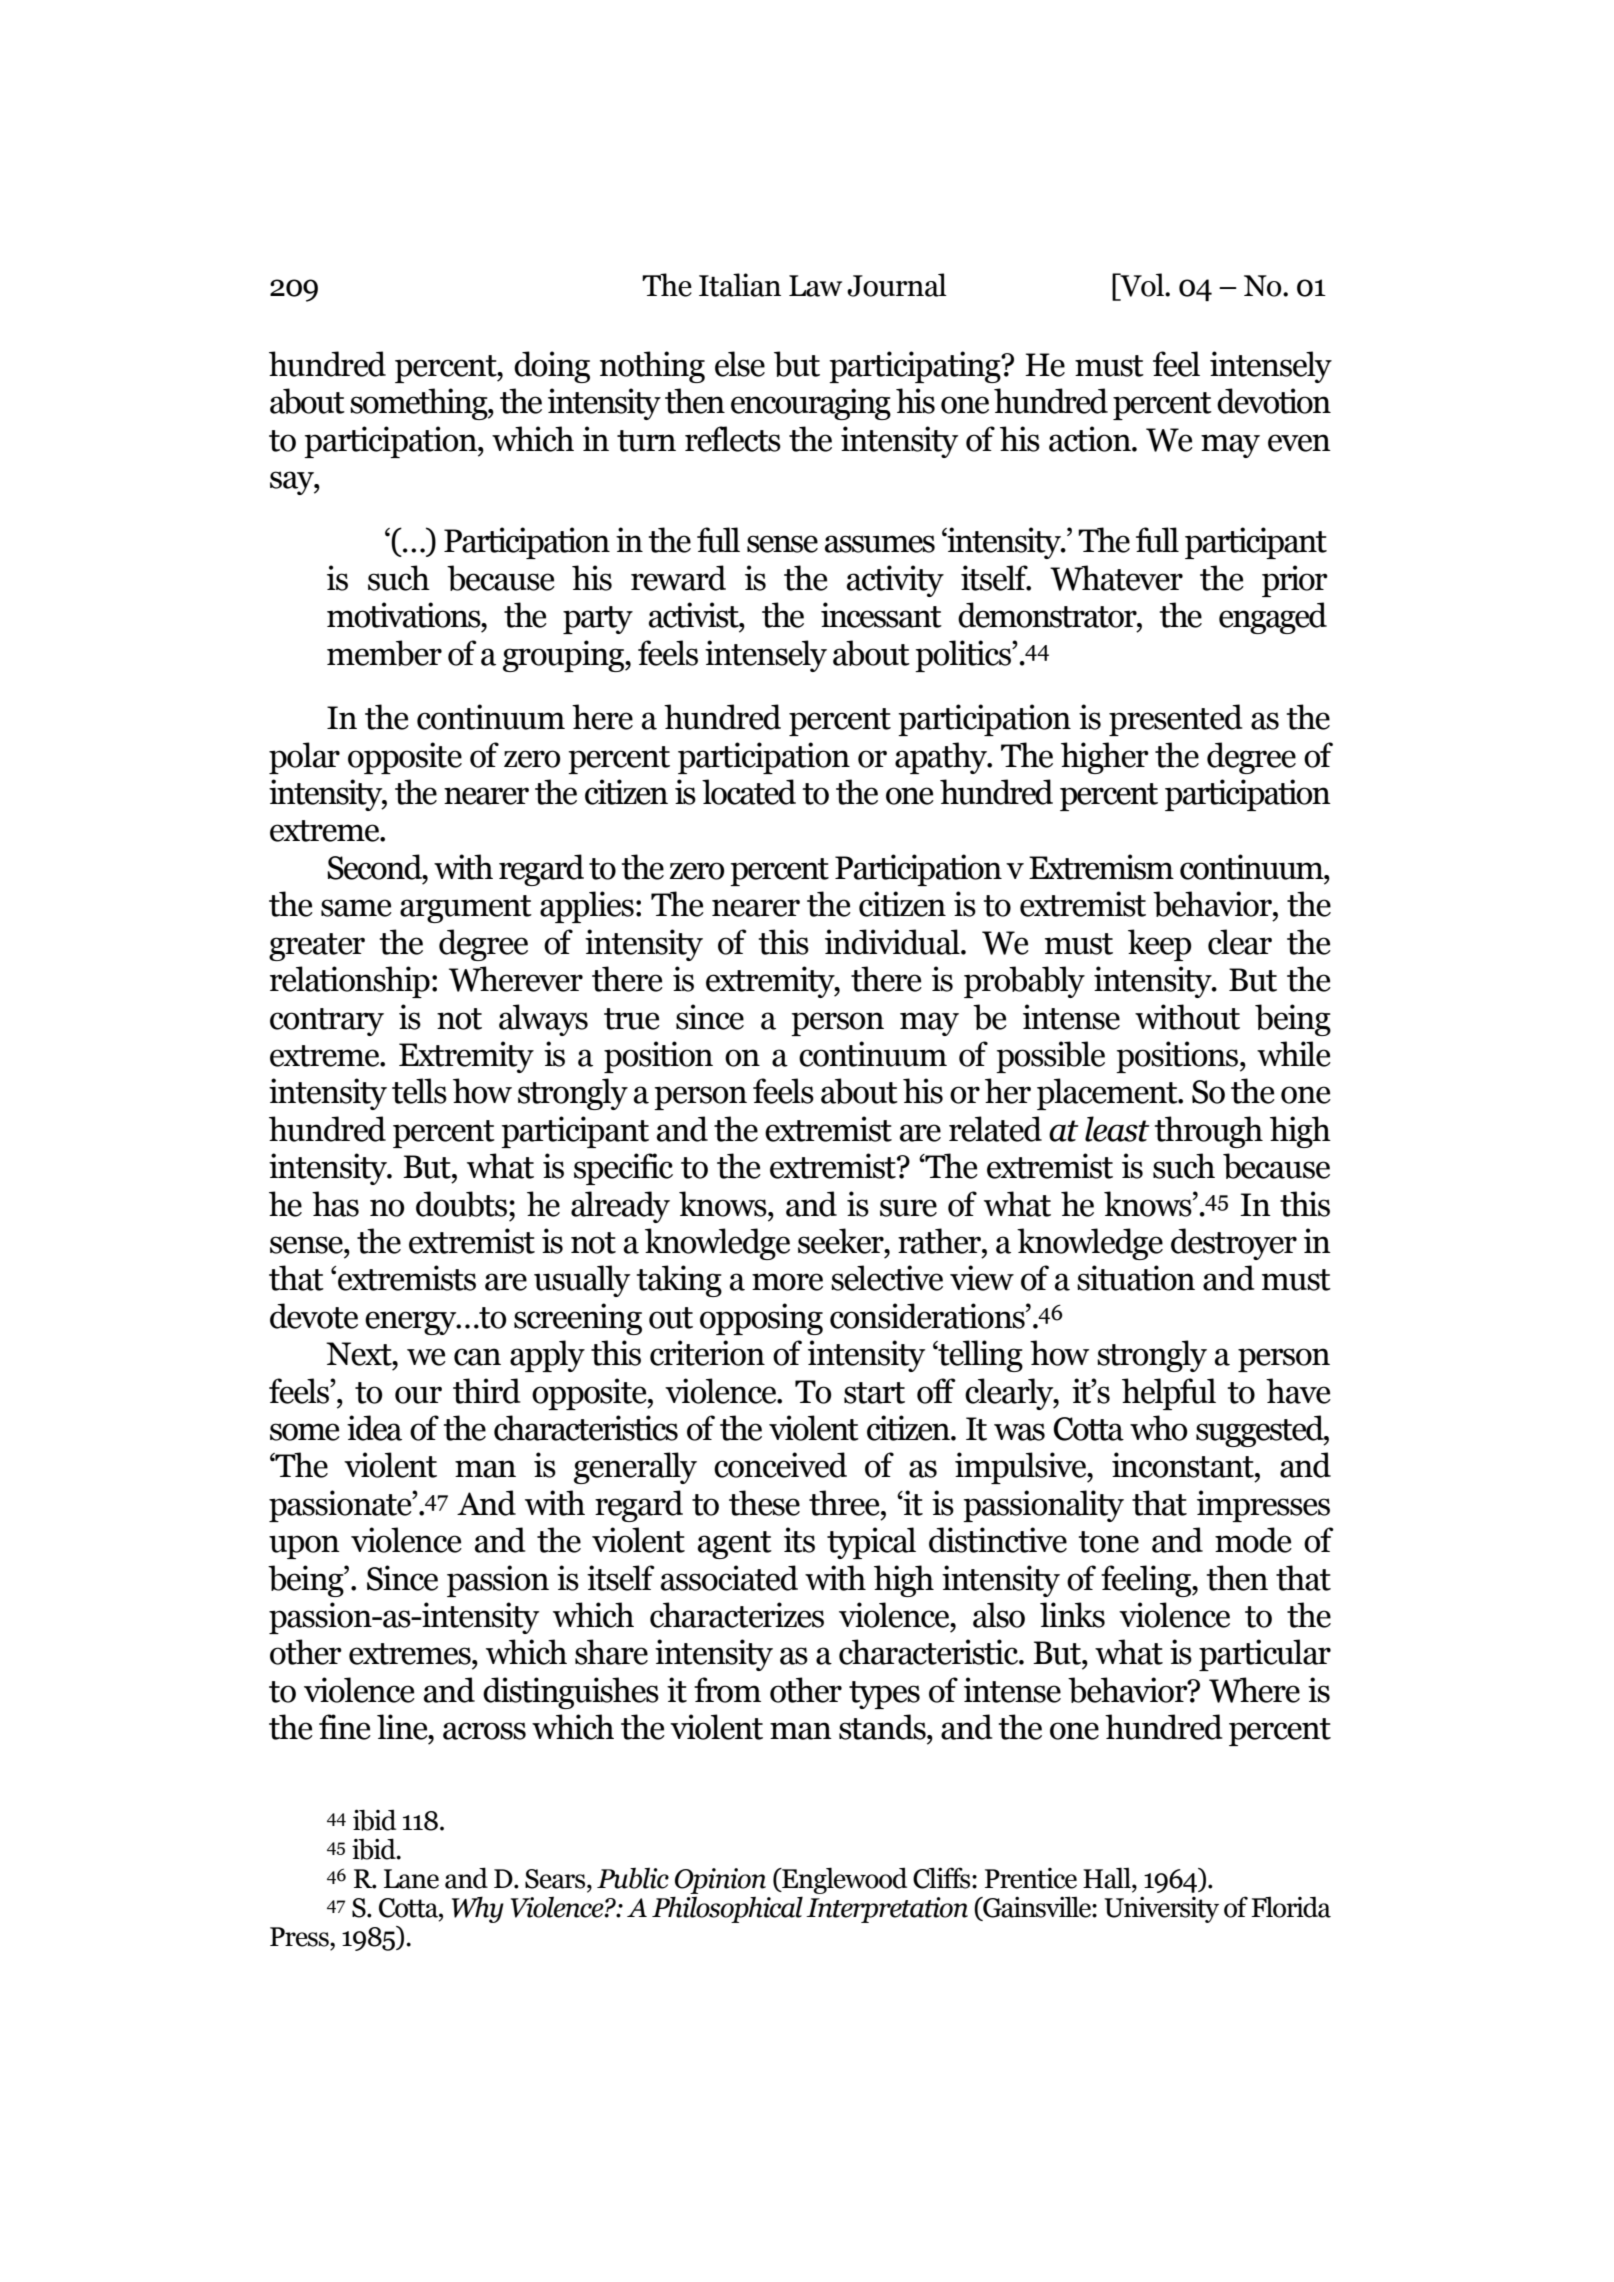  I want to click on Vol, so click(1142, 285).
